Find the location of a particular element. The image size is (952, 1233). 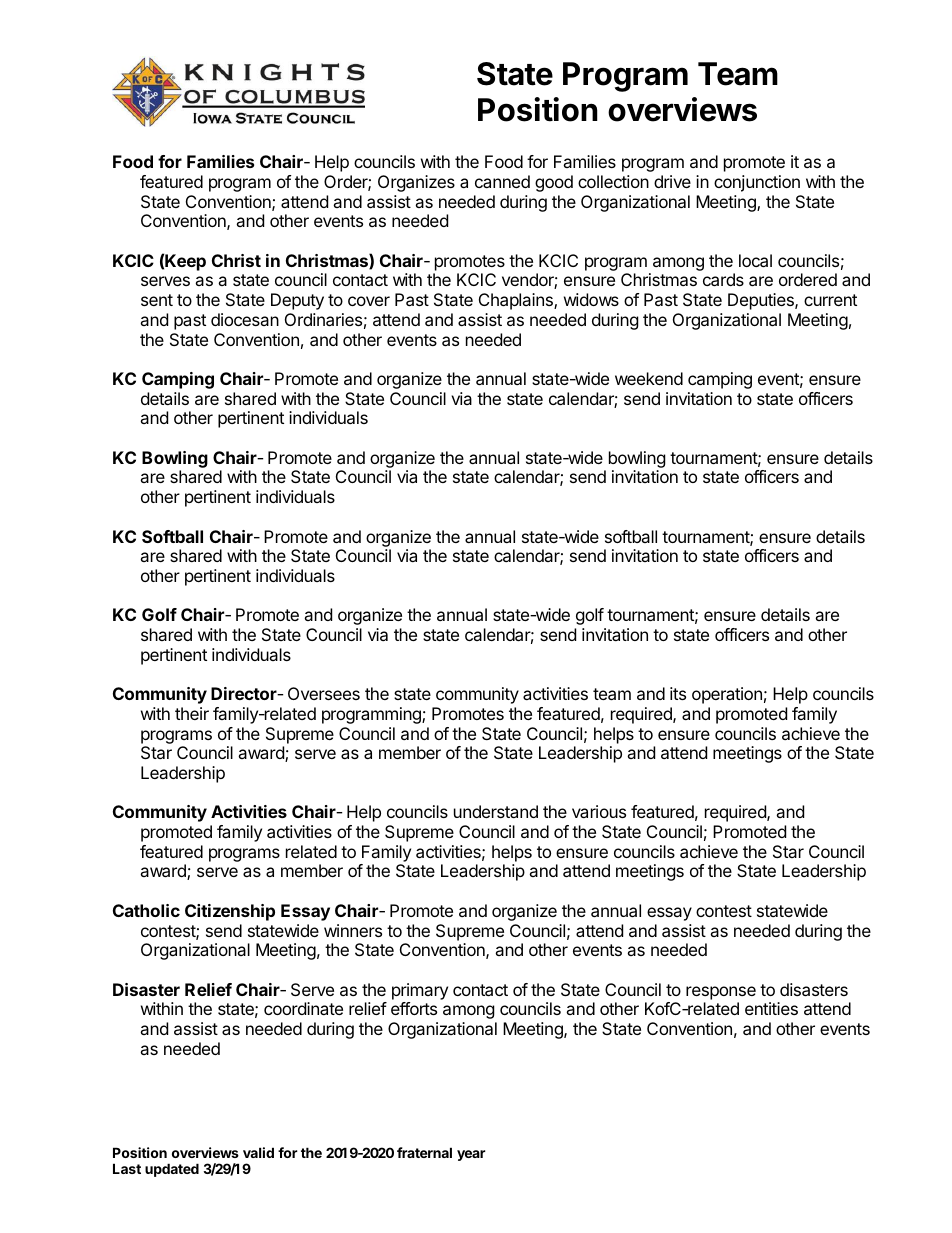

conjunction is located at coordinates (757, 183).
